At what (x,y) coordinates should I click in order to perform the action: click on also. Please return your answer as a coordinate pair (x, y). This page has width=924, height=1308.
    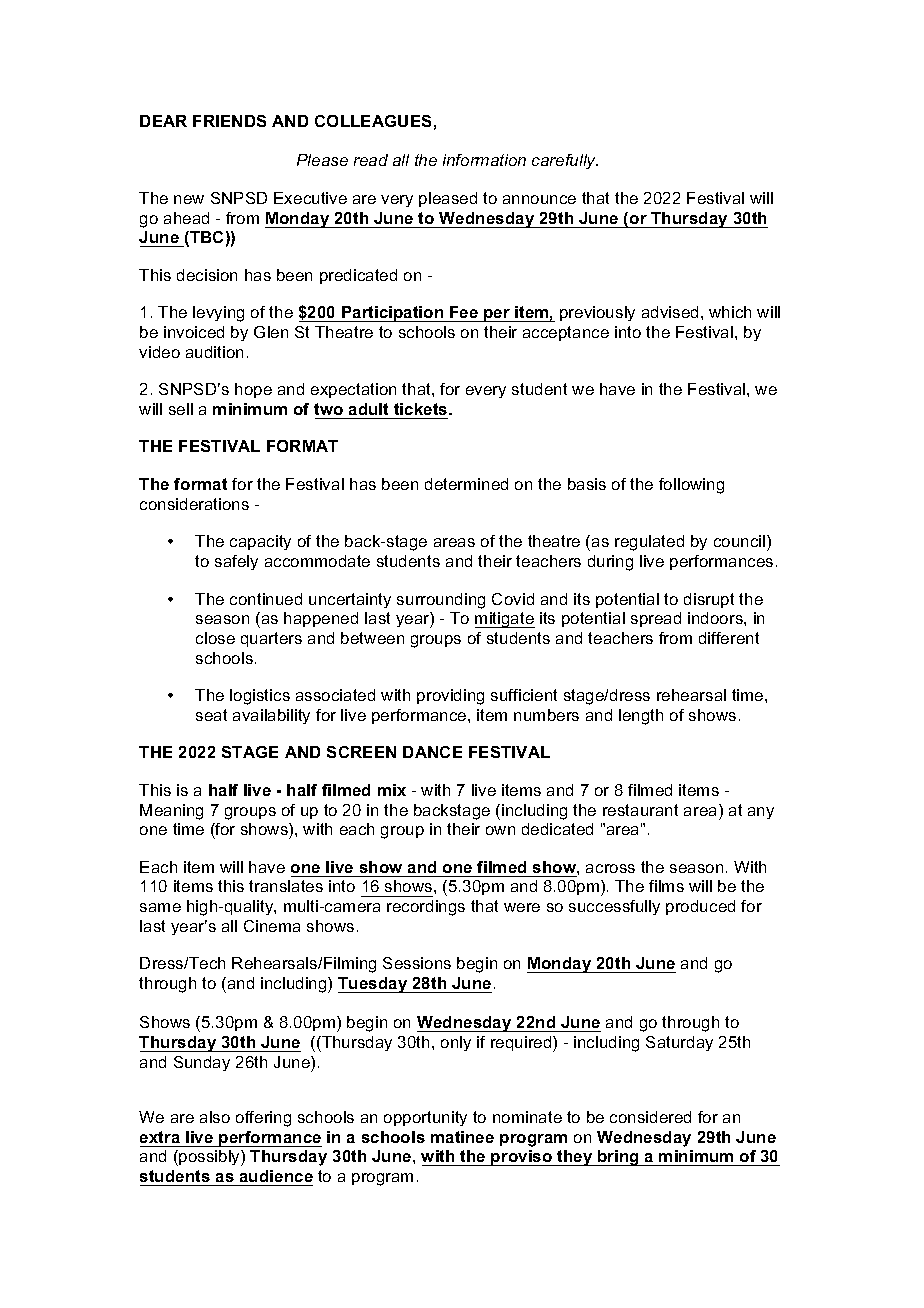
    Looking at the image, I should click on (215, 1117).
